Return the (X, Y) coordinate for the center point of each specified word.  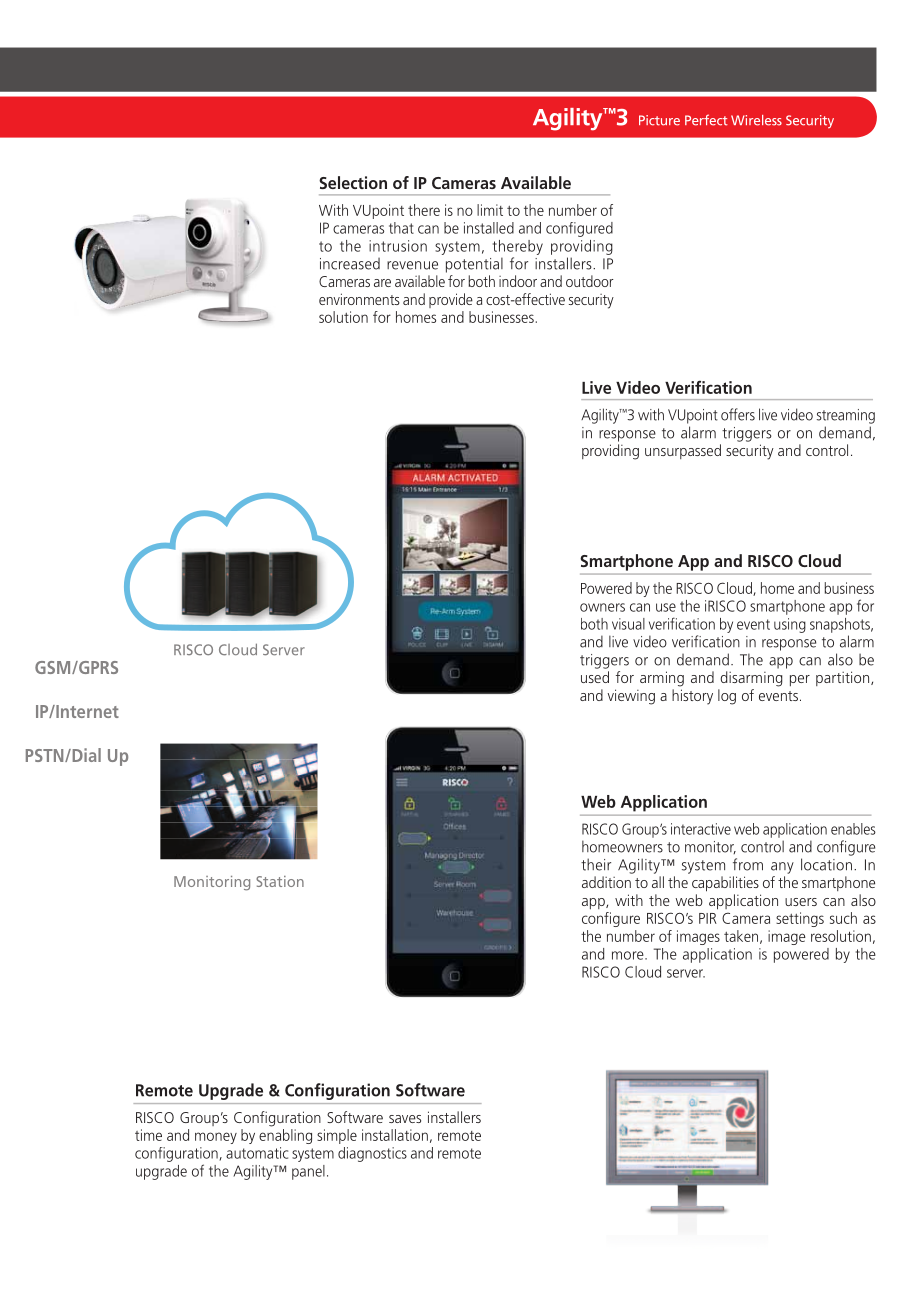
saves (405, 1119)
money (216, 1138)
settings (800, 919)
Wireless (756, 120)
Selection (353, 182)
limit (490, 210)
